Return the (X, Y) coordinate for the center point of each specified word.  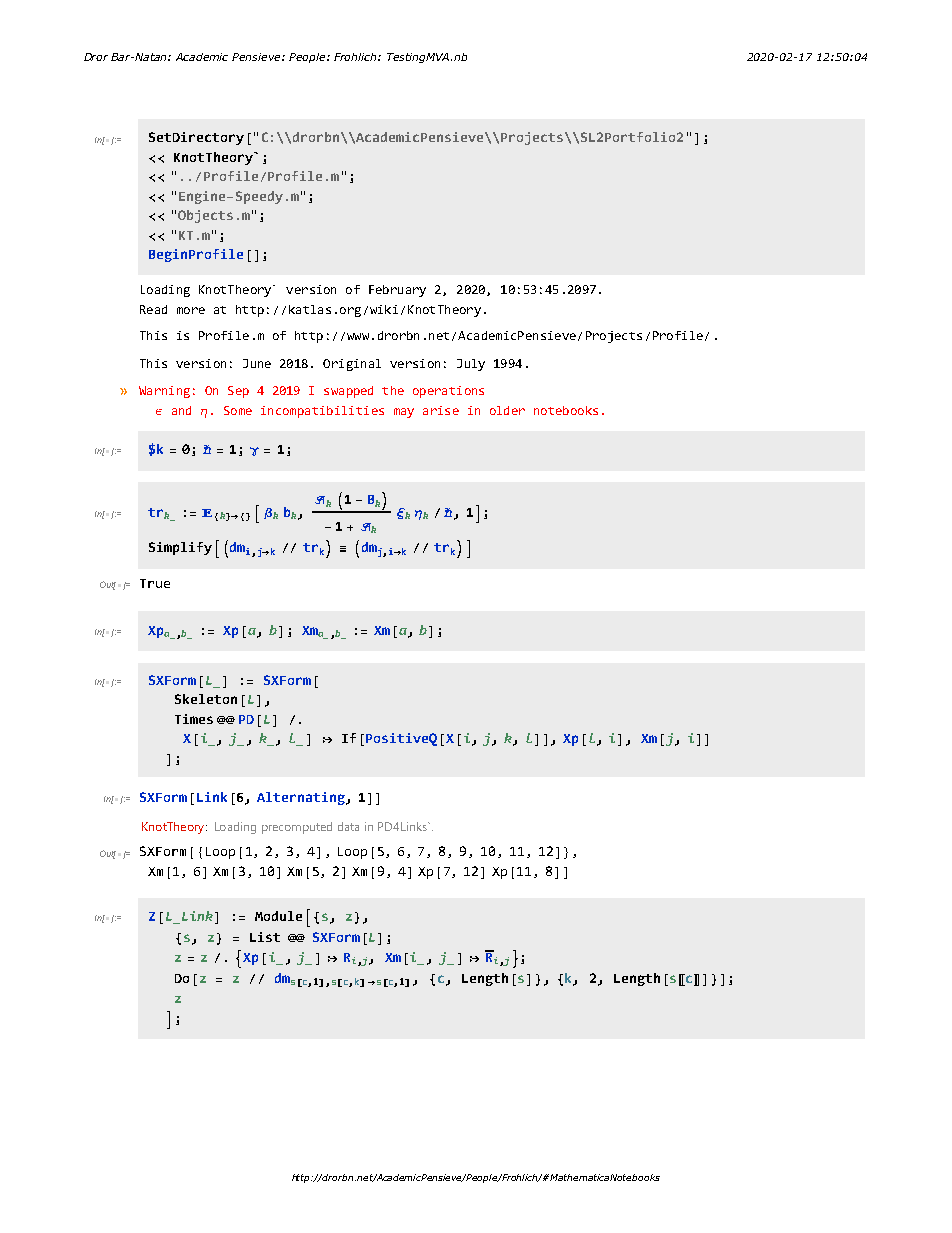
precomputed (297, 828)
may (404, 413)
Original (352, 365)
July (471, 365)
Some (238, 410)
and (181, 410)
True (155, 583)
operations (448, 392)
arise (441, 410)
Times (194, 719)
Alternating (302, 798)
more (191, 310)
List (265, 937)
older (507, 410)
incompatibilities (322, 412)
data (348, 826)
